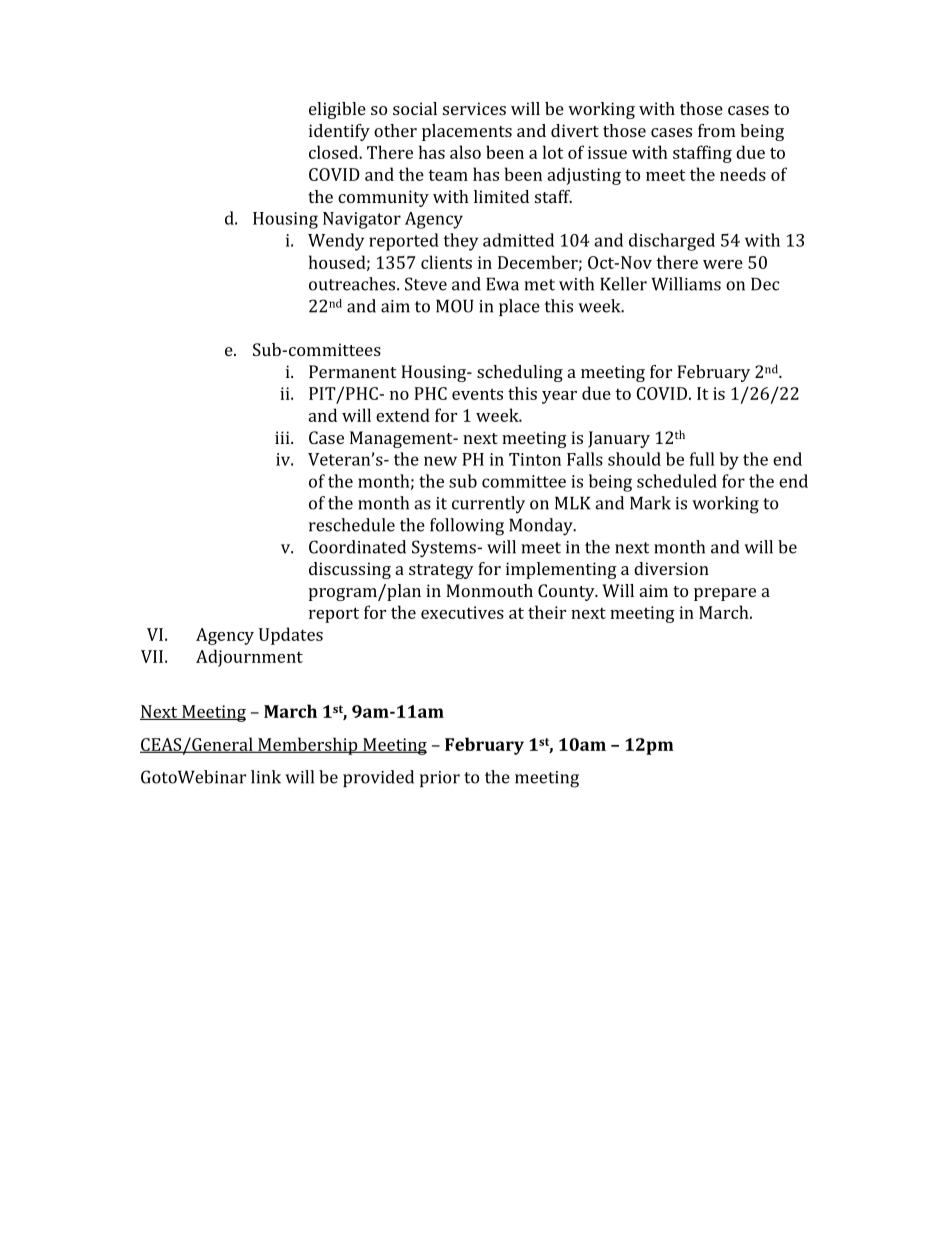 The width and height of the document is (952, 1233). I want to click on were, so click(723, 264).
